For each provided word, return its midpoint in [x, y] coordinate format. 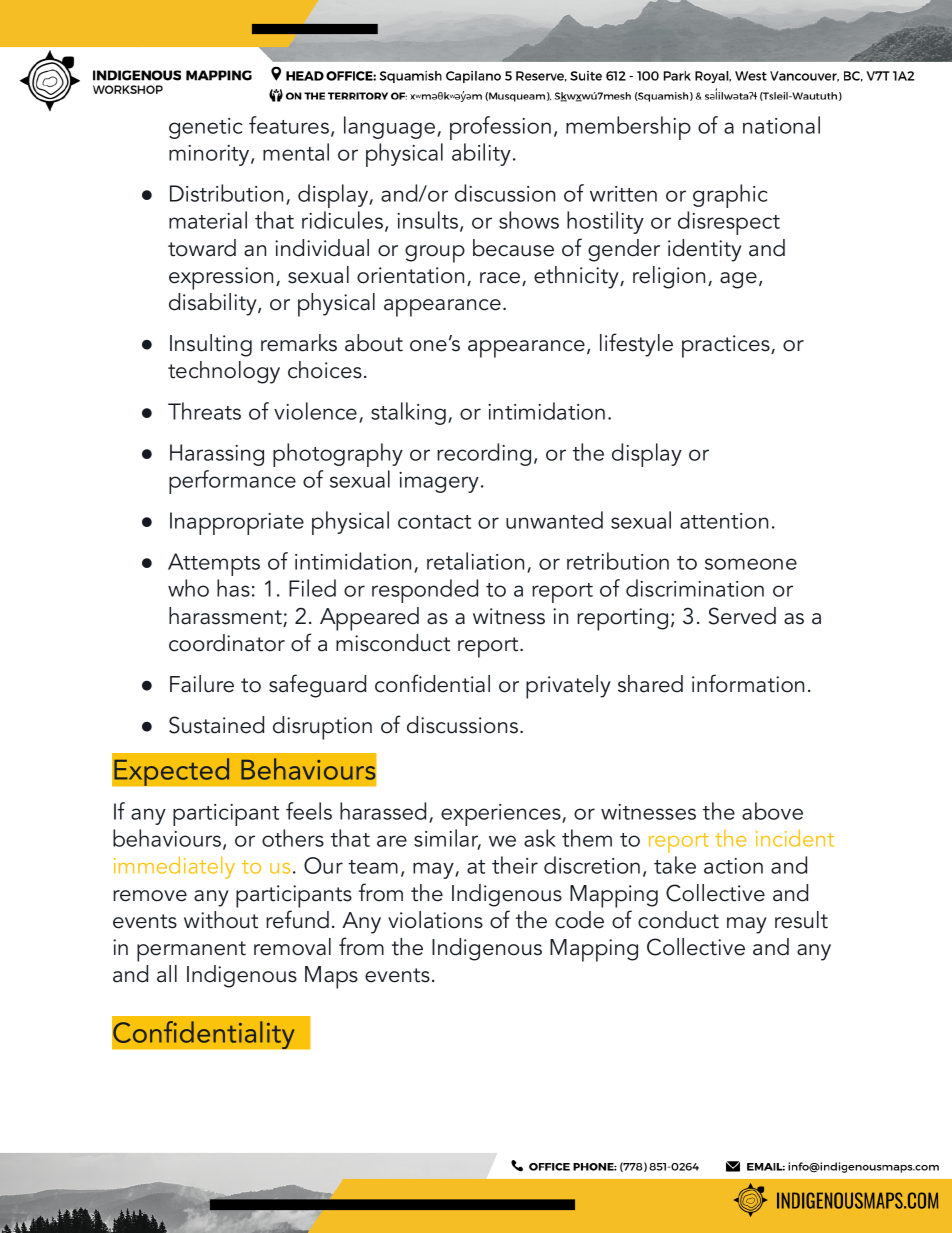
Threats [204, 411]
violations [435, 920]
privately [568, 687]
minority [210, 155]
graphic [730, 196]
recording [484, 454]
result [801, 920]
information [748, 683]
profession [500, 128]
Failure [202, 684]
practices [727, 346]
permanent [191, 951]
